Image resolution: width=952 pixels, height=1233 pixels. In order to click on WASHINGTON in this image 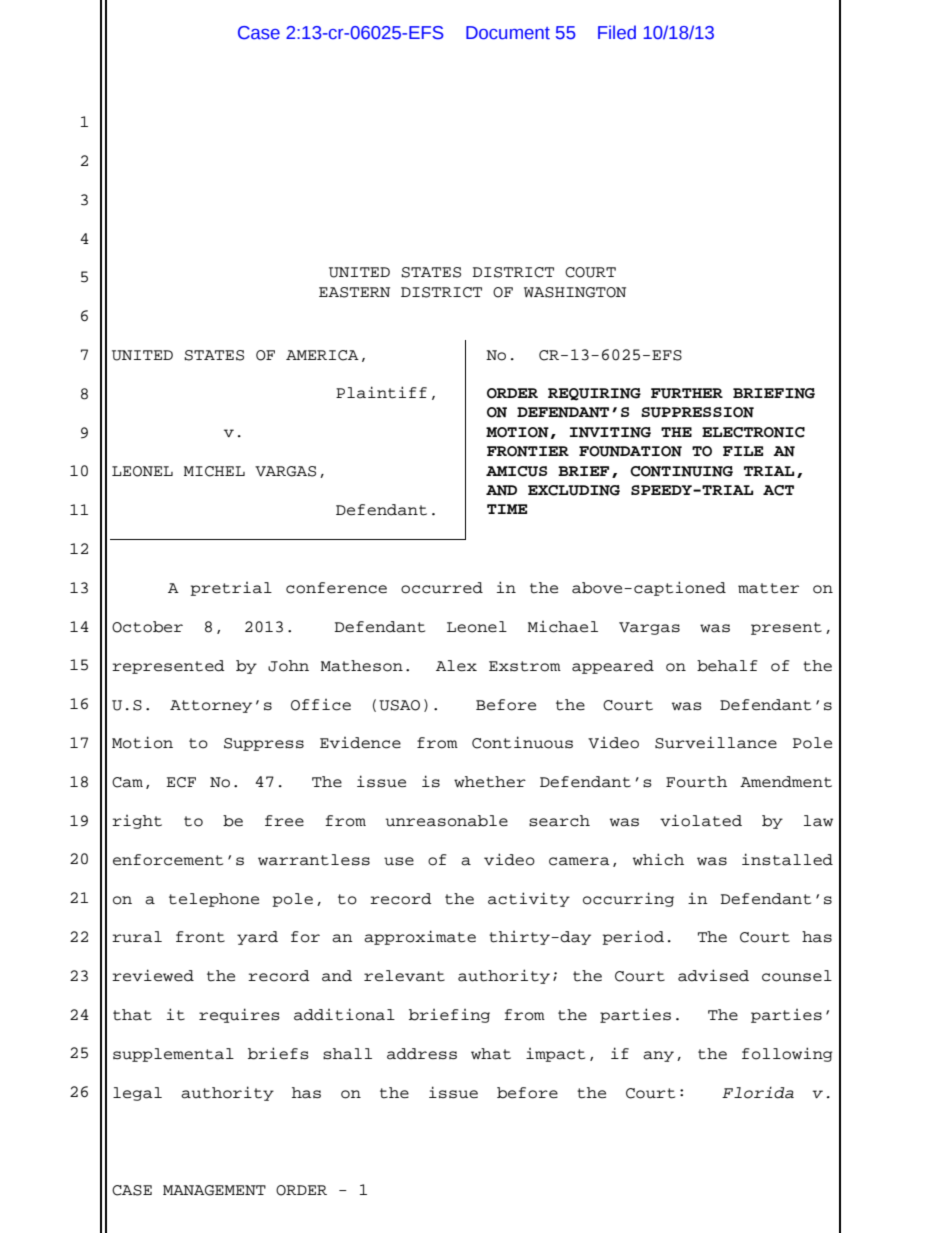, I will do `click(575, 292)`.
